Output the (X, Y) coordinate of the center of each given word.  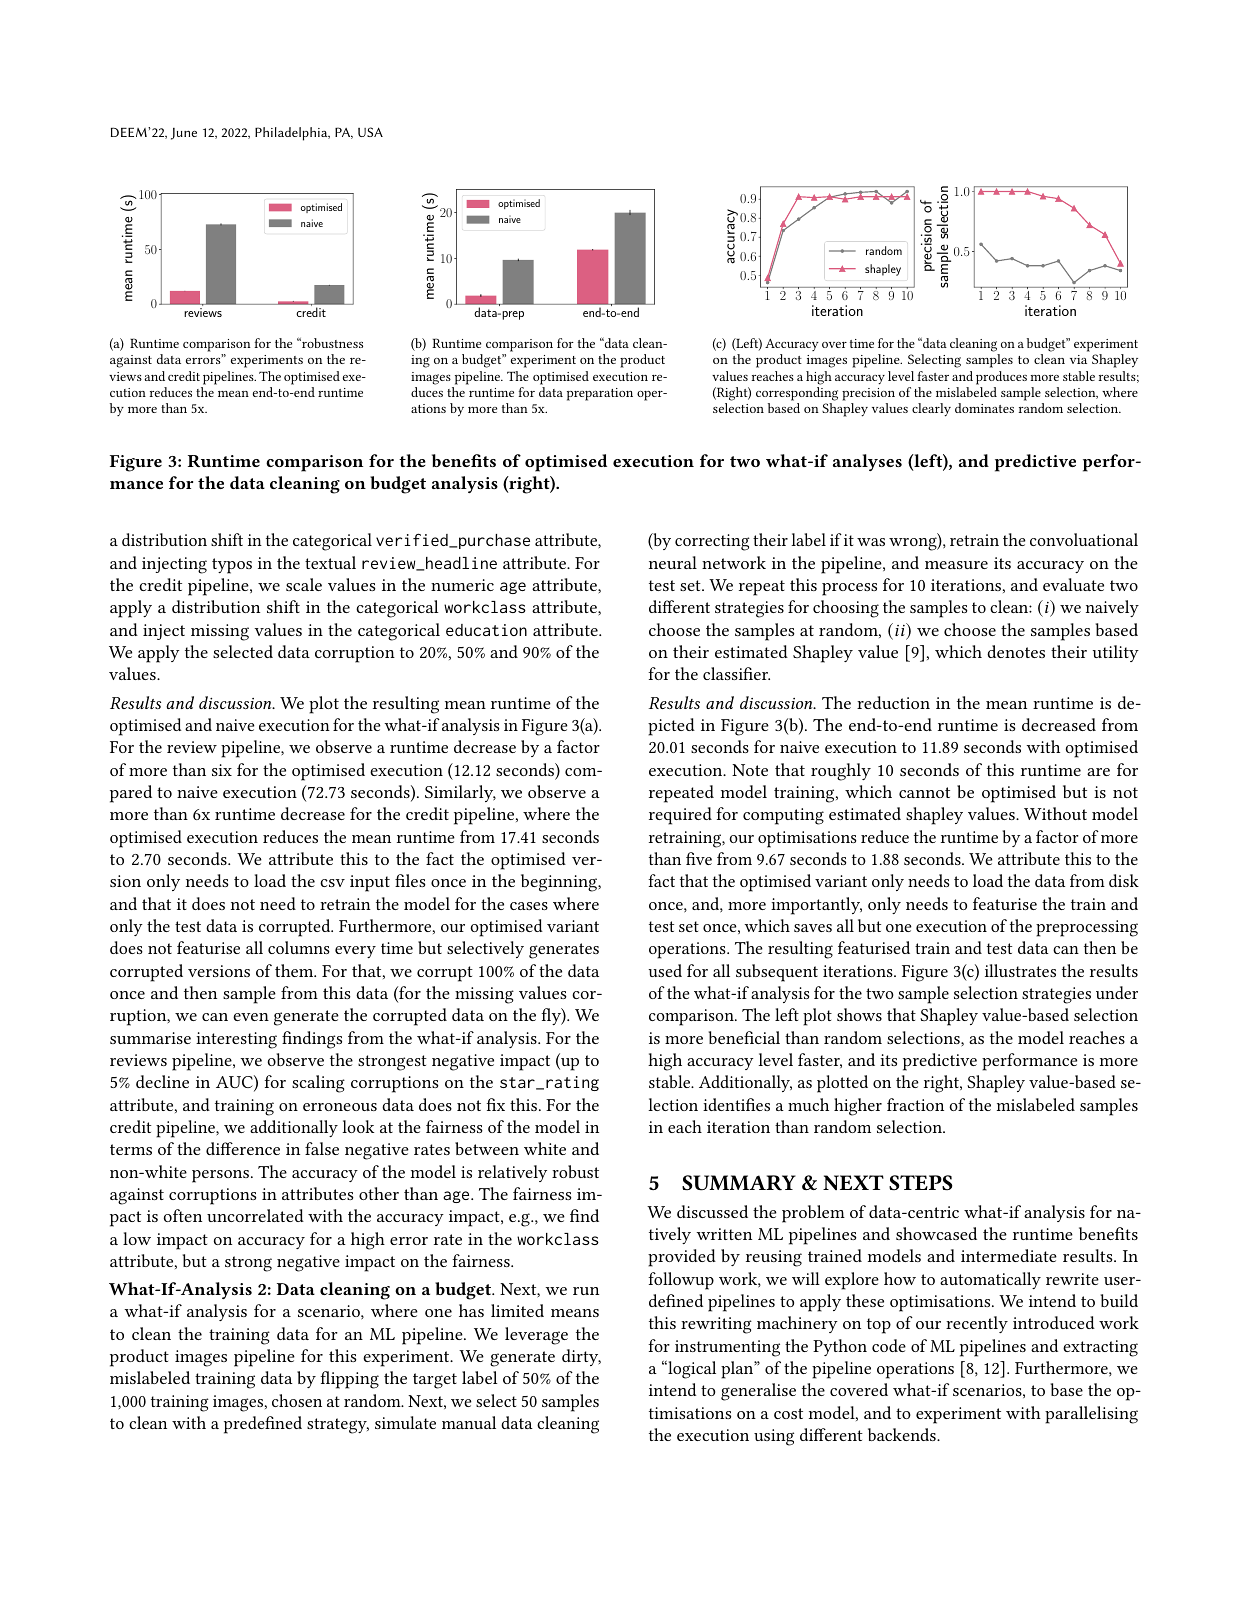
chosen (297, 1400)
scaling (318, 1084)
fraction (915, 1104)
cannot (924, 792)
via (1078, 359)
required (680, 816)
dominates (984, 408)
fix (495, 1104)
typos (232, 566)
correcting (712, 542)
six (222, 770)
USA (370, 132)
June (184, 134)
